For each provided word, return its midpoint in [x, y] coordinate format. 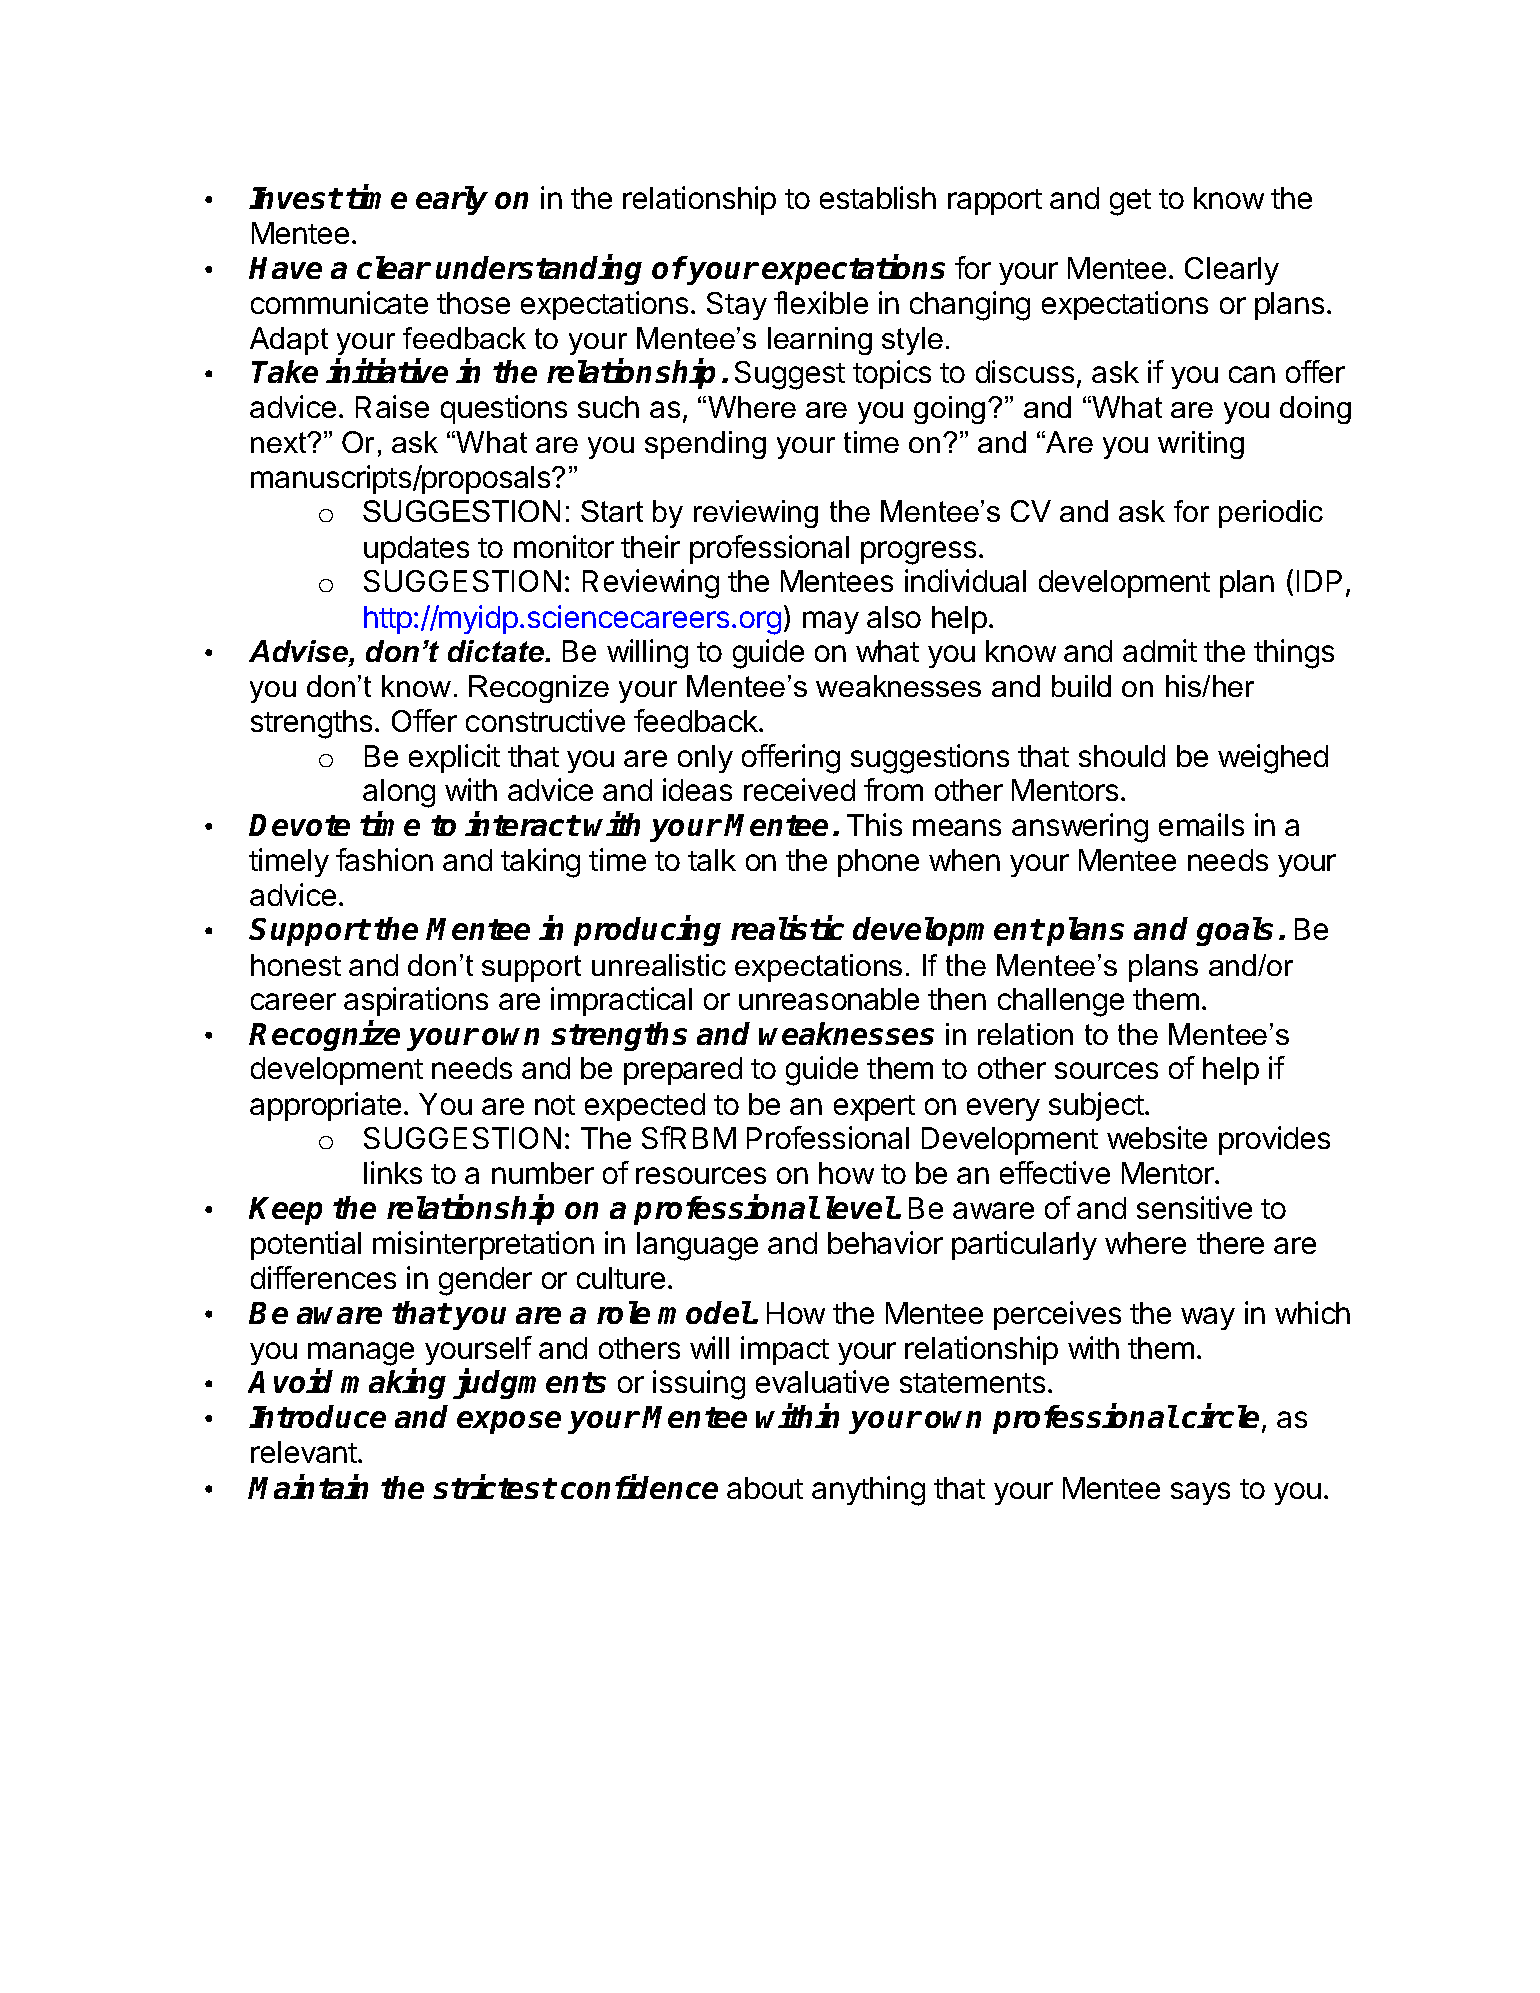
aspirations [416, 1001]
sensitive [1194, 1207]
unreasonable [829, 999]
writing [1201, 445]
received [799, 789]
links [393, 1172]
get [1130, 202]
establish [878, 197]
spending [705, 445]
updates [416, 550]
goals [1234, 931]
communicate [339, 302]
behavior [885, 1242]
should [1122, 756]
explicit [454, 758]
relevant [305, 1452]
